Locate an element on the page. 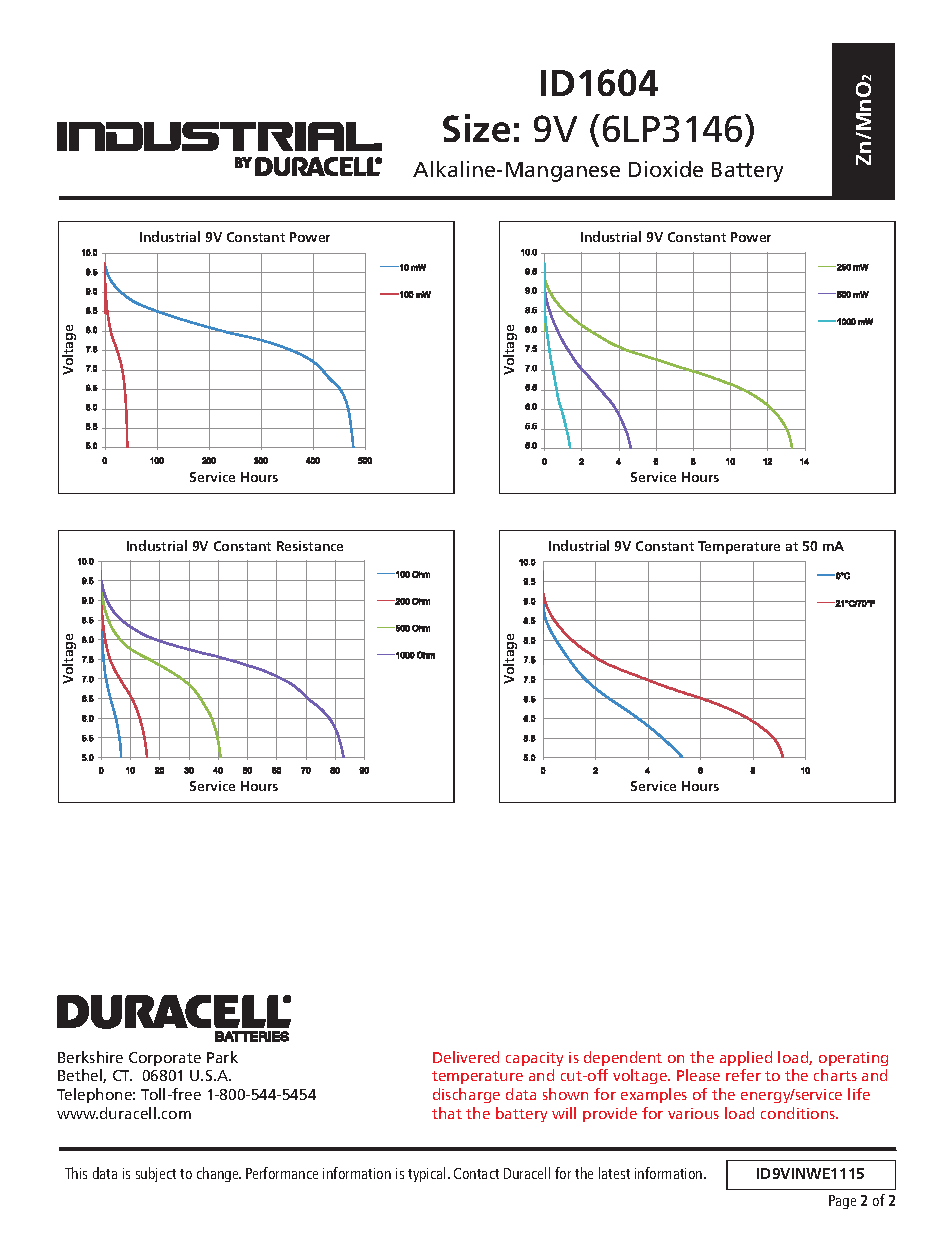  subject is located at coordinates (156, 1174).
